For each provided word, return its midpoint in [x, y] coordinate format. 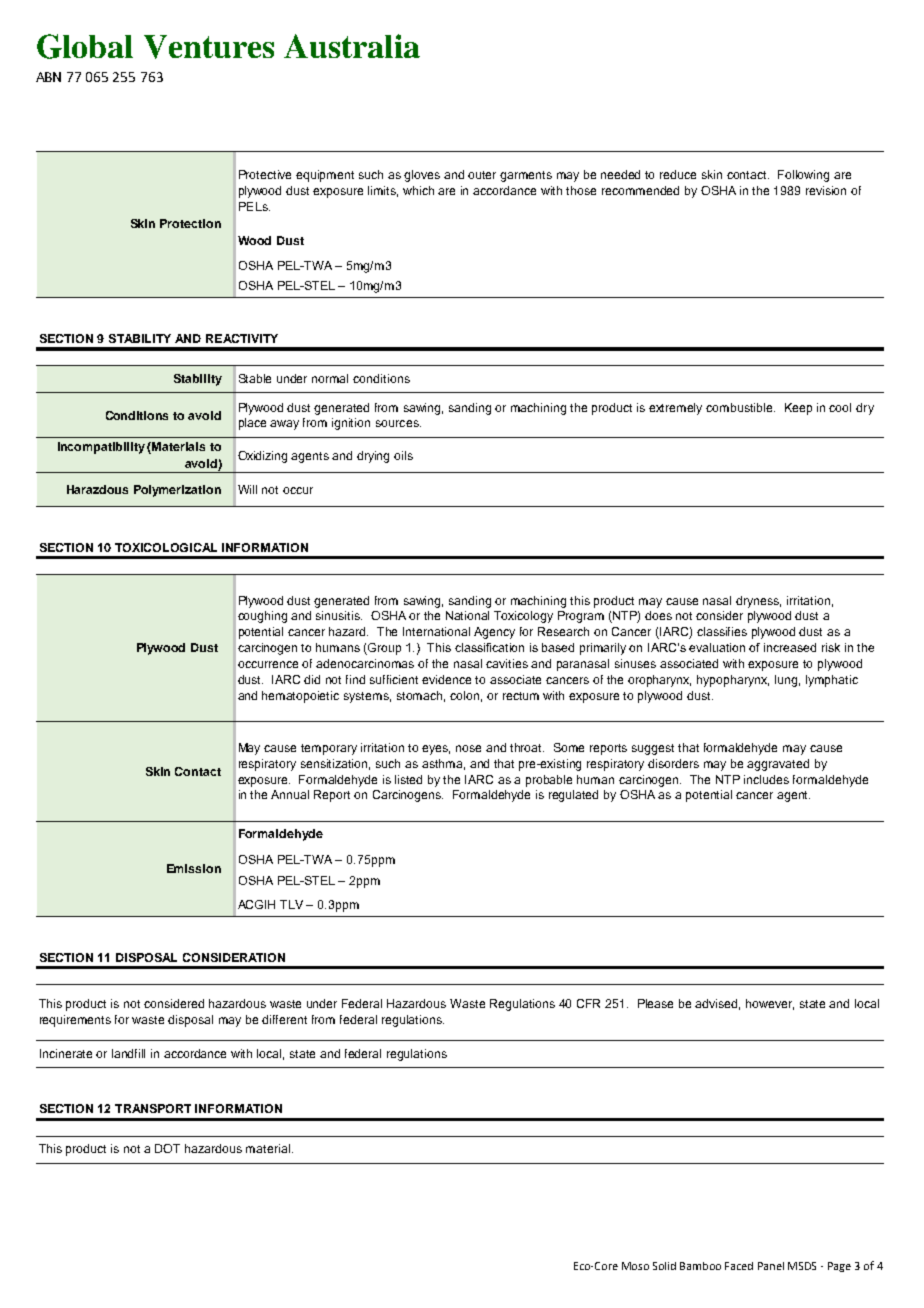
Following [803, 176]
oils [403, 455]
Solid [664, 1266]
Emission [194, 868]
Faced [739, 1266]
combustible [740, 407]
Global [85, 46]
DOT [167, 1148]
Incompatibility [101, 448]
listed [408, 779]
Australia [352, 46]
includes [766, 779]
